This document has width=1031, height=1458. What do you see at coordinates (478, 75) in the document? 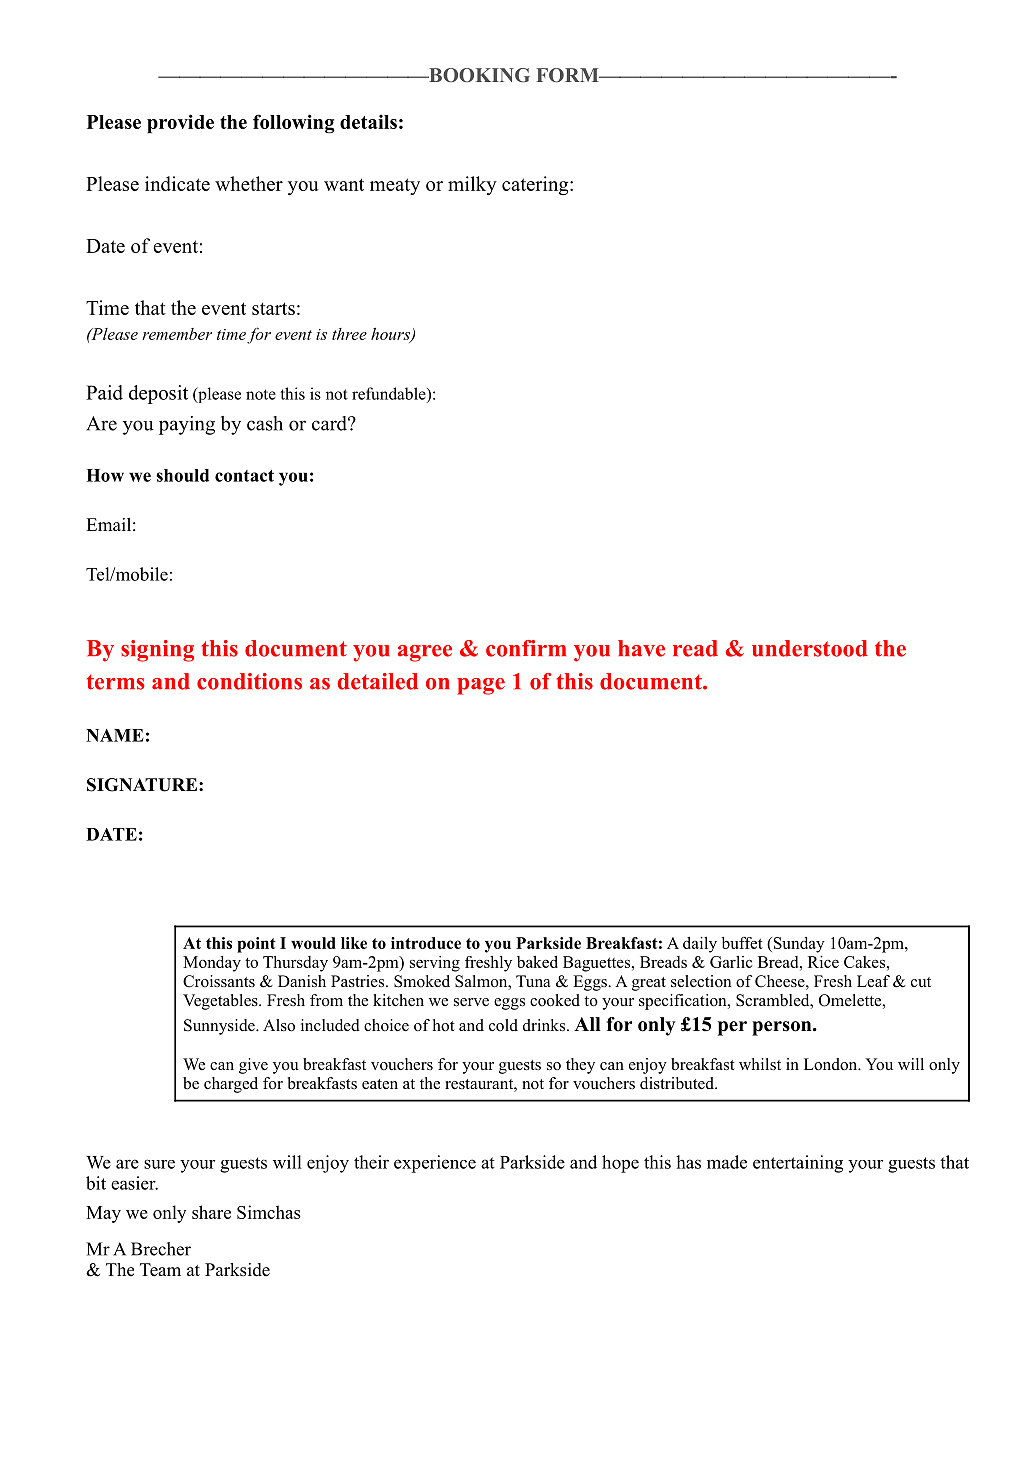
I see `BOOKING` at bounding box center [478, 75].
